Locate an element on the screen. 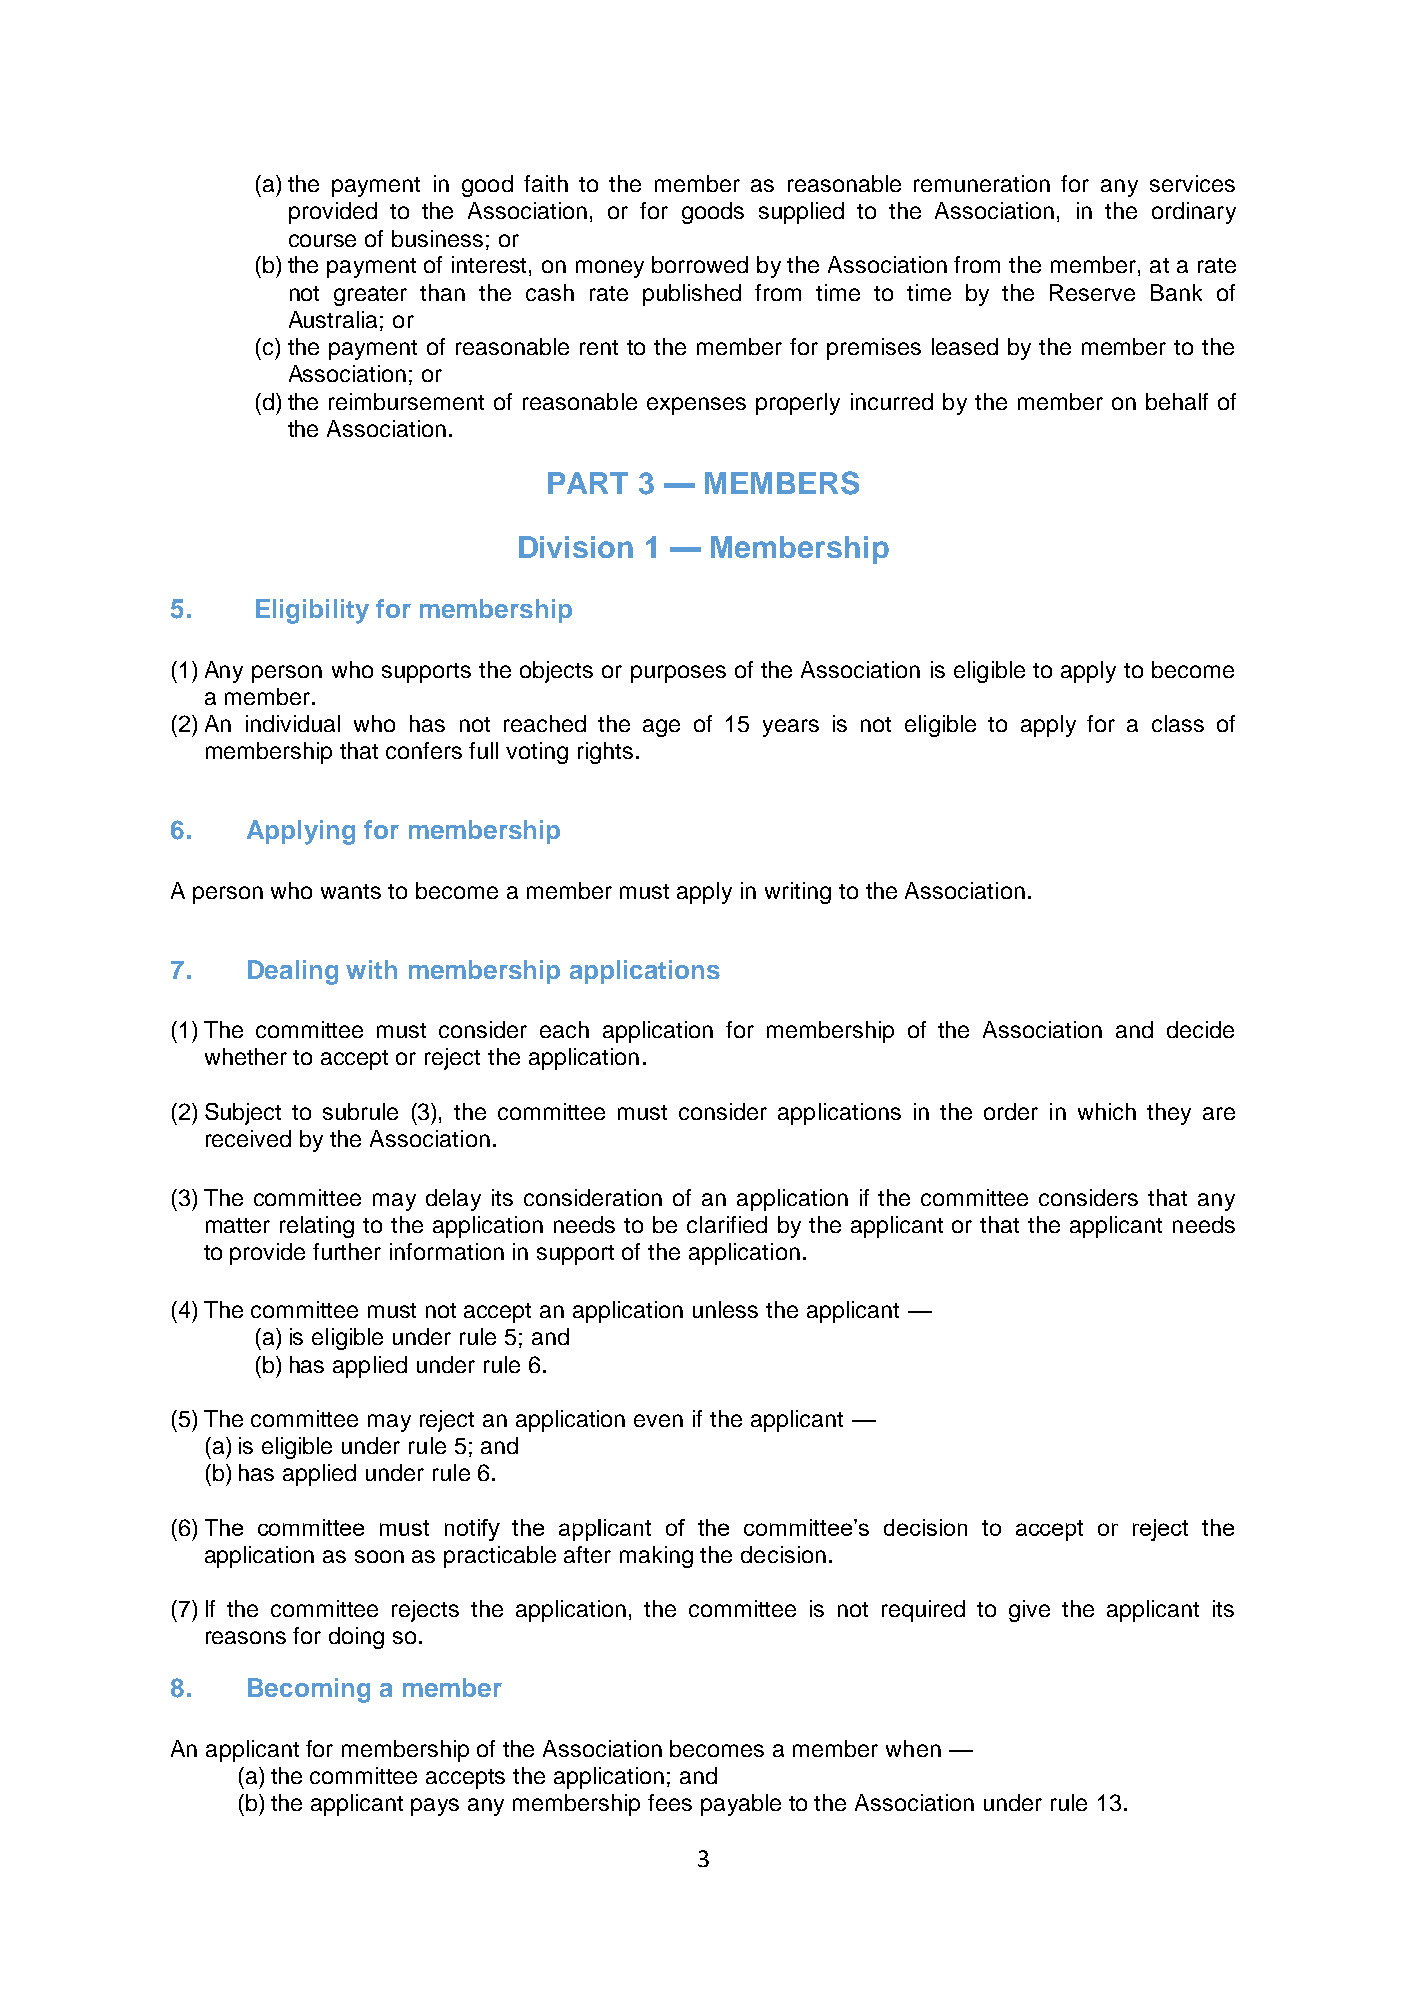  writing is located at coordinates (798, 893).
